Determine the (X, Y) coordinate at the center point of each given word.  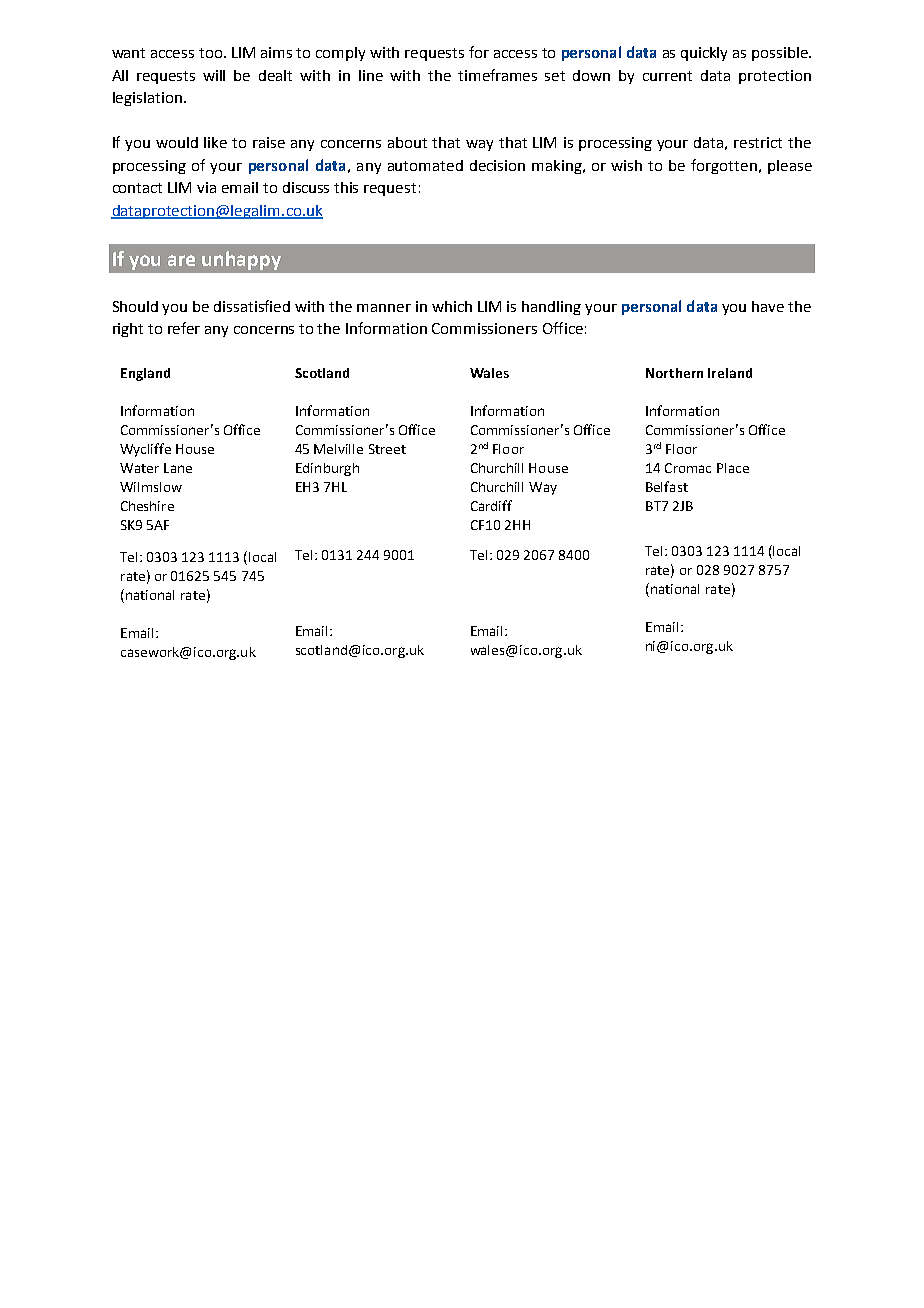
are (181, 260)
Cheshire (147, 506)
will (214, 75)
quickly (704, 54)
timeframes (497, 75)
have (768, 306)
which (452, 306)
